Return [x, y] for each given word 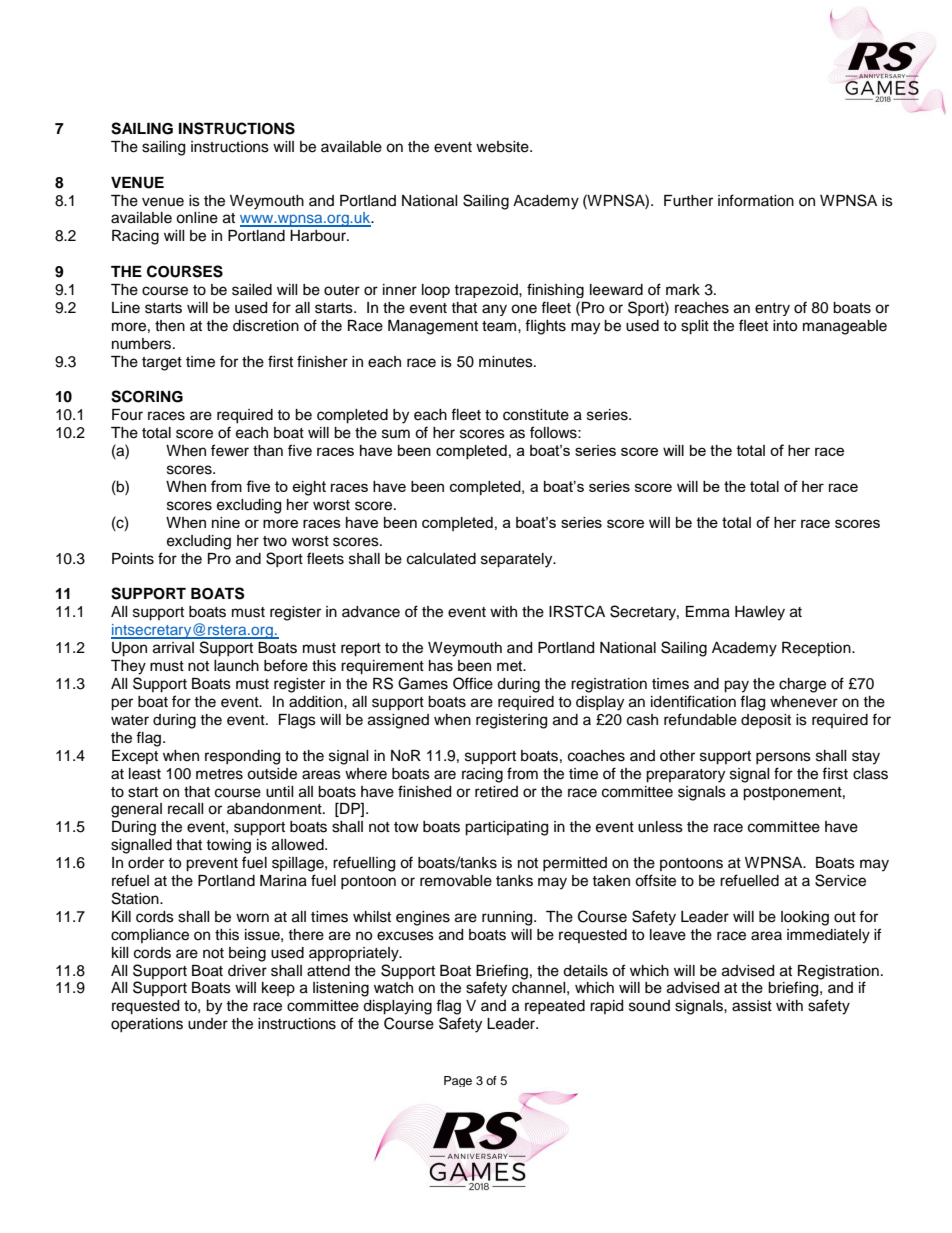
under [208, 1024]
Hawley [760, 613]
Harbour [319, 236]
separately [518, 560]
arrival [173, 648]
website [503, 147]
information [756, 200]
